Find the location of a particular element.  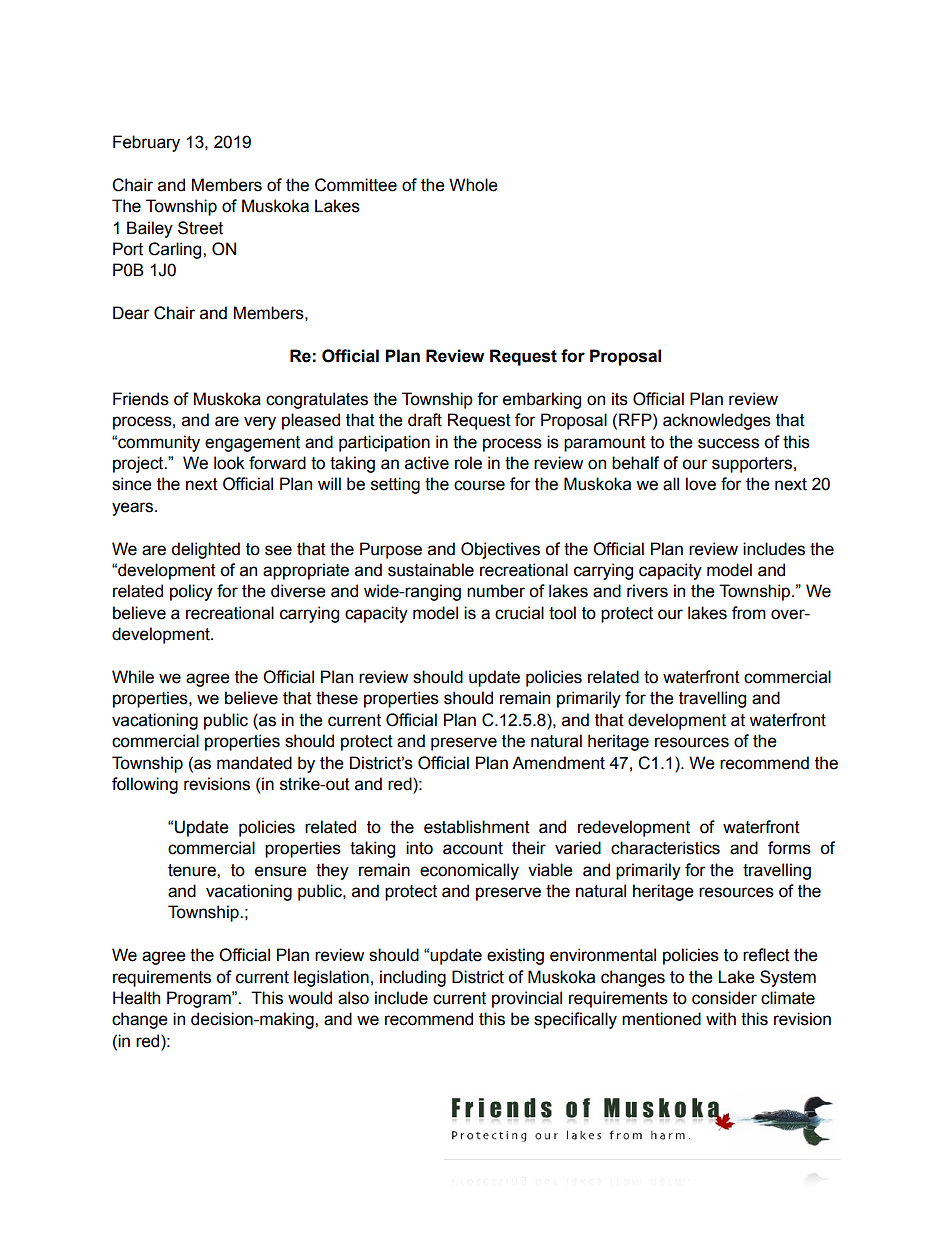

Committee is located at coordinates (356, 185).
